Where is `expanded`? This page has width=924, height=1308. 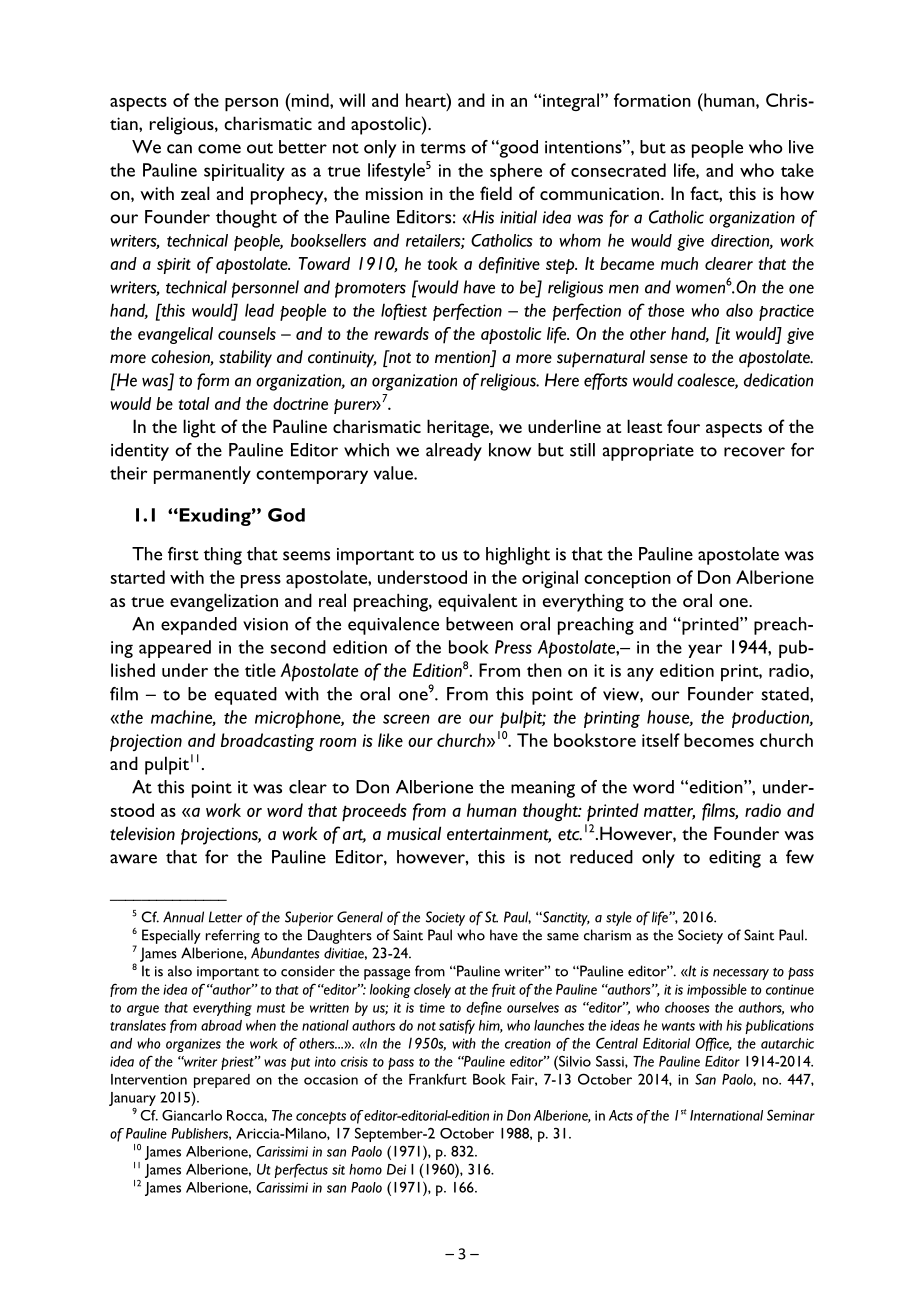 expanded is located at coordinates (199, 626).
